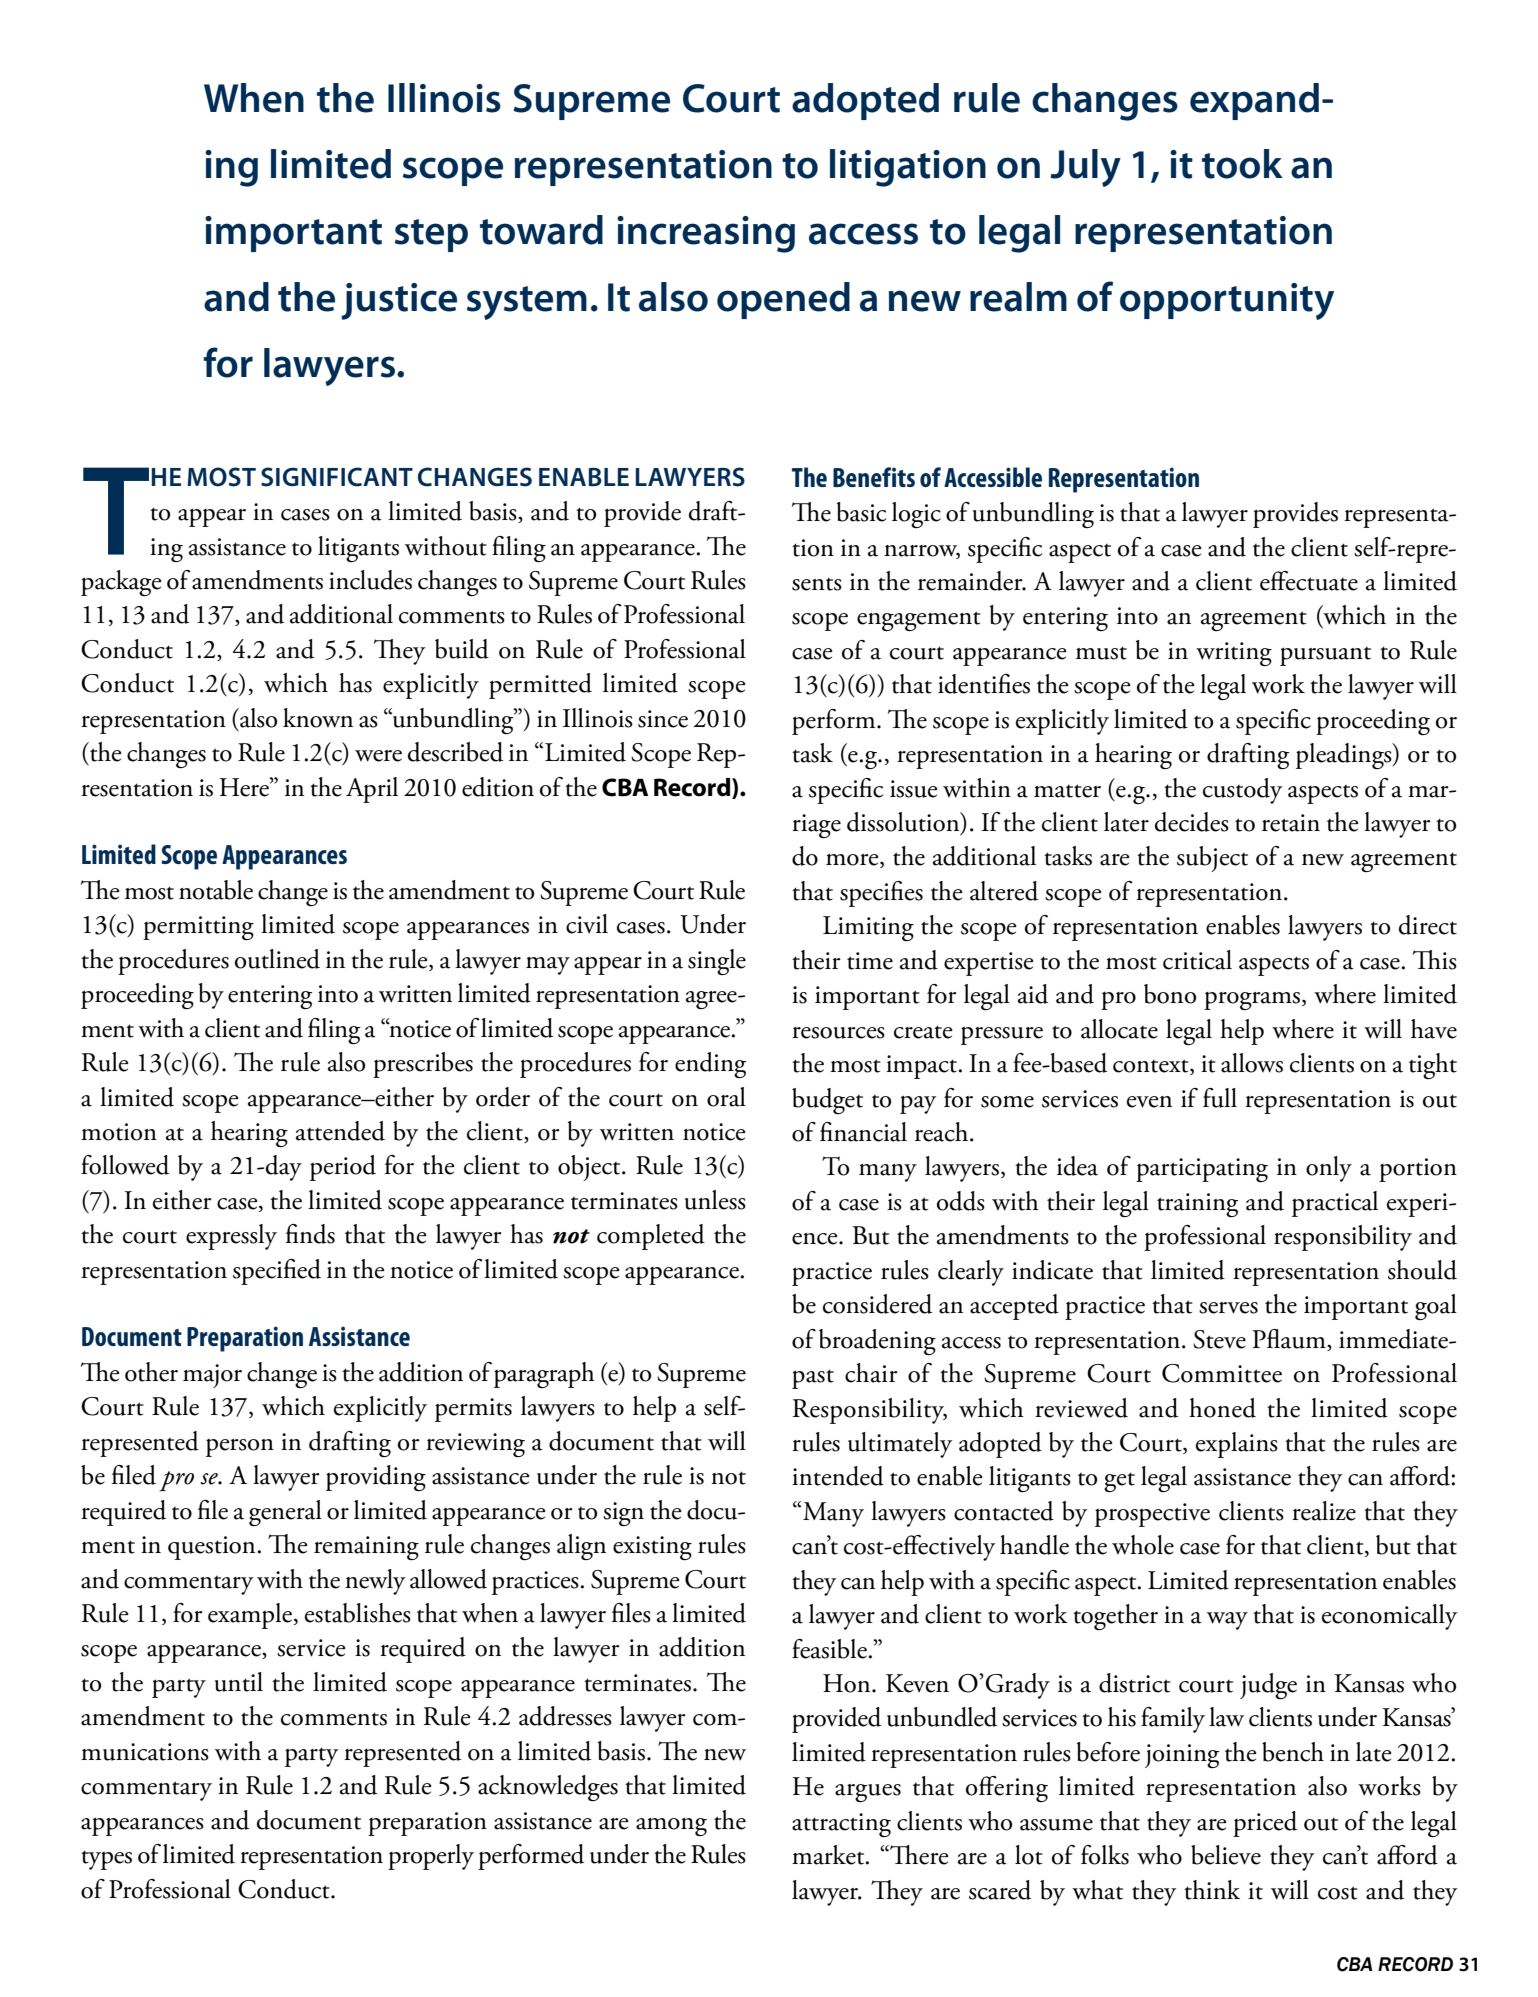 The width and height of the screenshot is (1538, 1997). Describe the element at coordinates (706, 234) in the screenshot. I see `increasing` at that location.
